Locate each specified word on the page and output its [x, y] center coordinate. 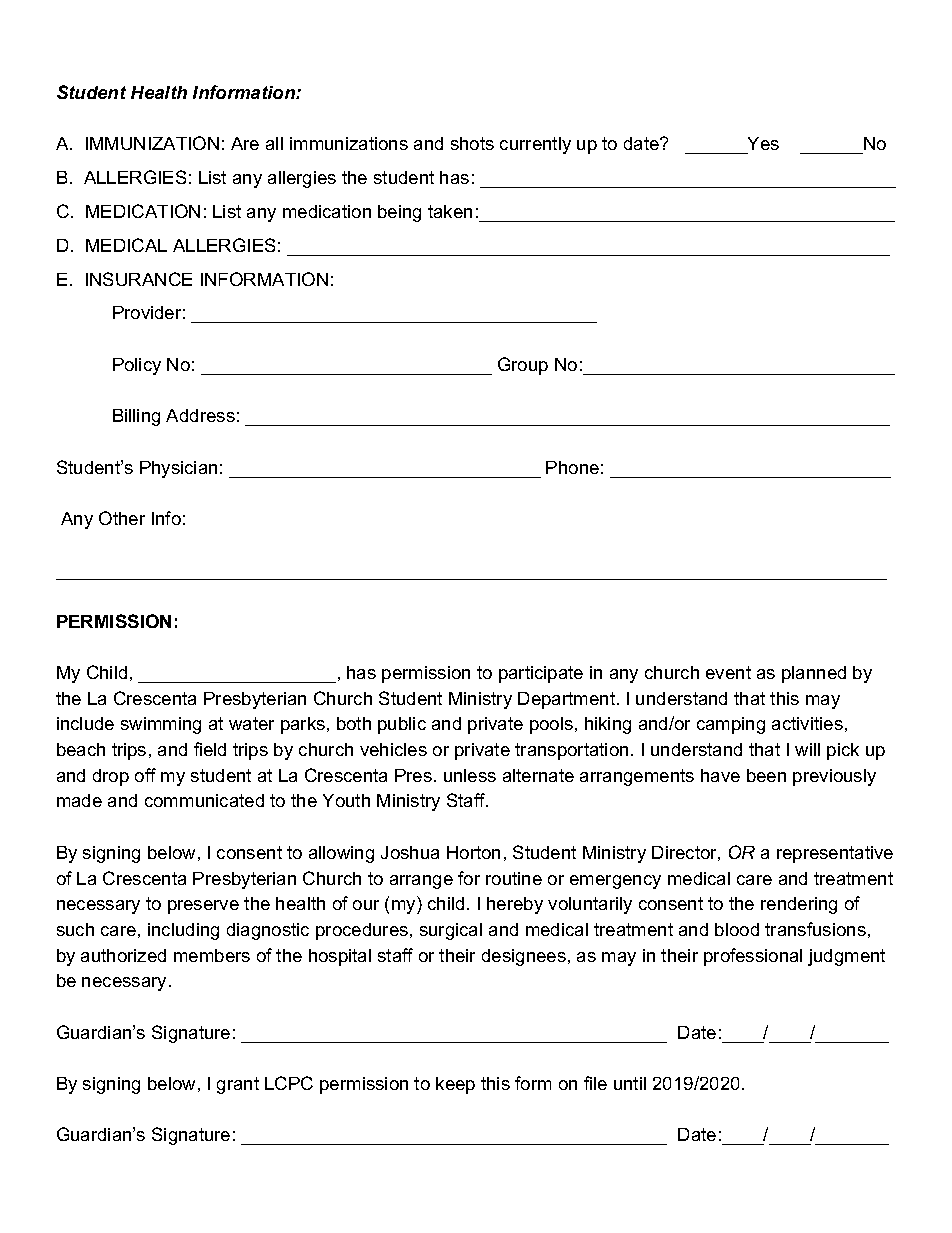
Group [523, 366]
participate [541, 674]
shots [472, 143]
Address [200, 415]
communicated [204, 800]
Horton [473, 852]
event [728, 672]
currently [535, 145]
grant [238, 1085]
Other [122, 518]
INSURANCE [139, 279]
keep [455, 1085]
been [766, 775]
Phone [572, 467]
